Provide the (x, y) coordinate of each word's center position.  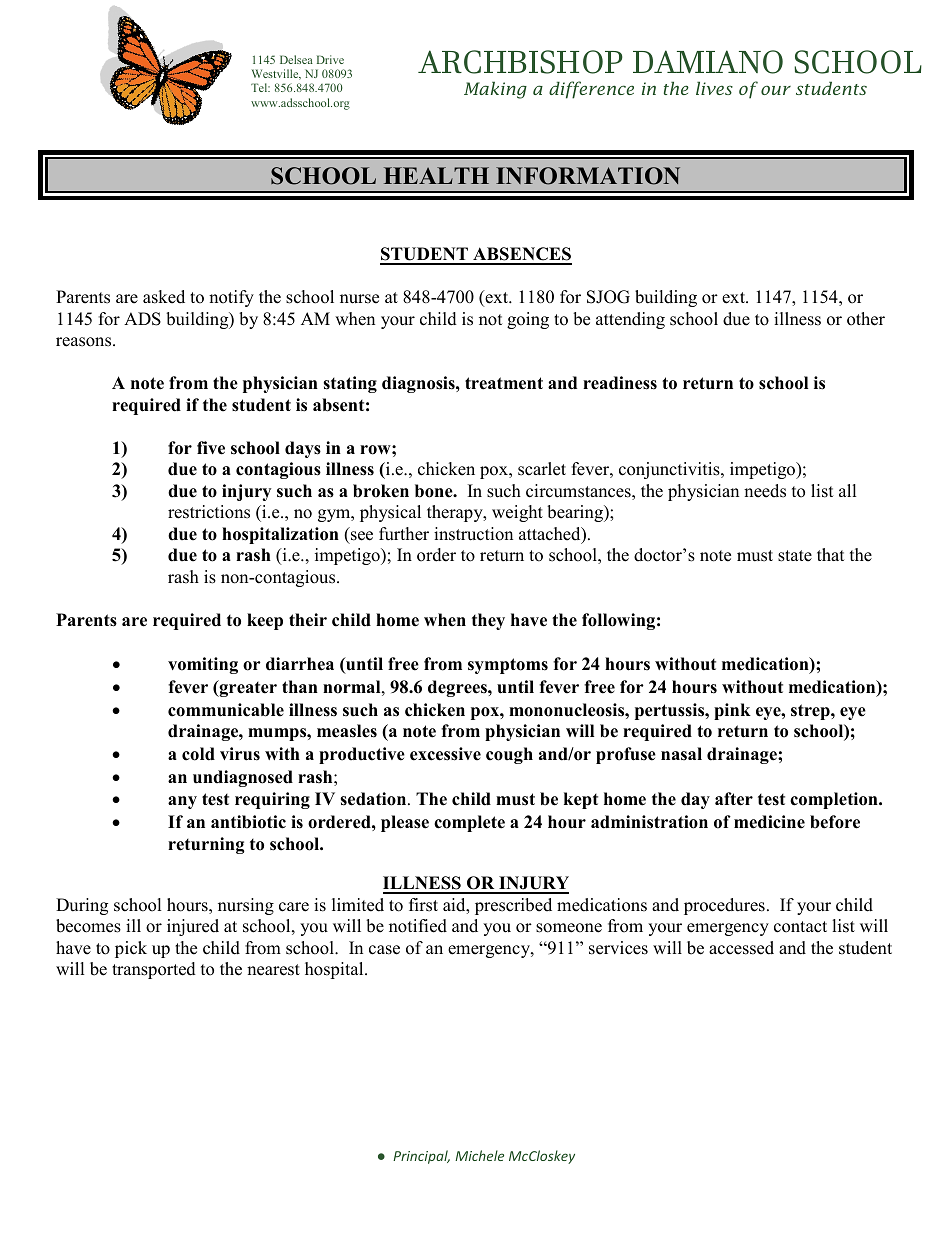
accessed (741, 948)
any (182, 802)
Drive (330, 59)
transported (154, 970)
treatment (504, 383)
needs (765, 491)
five (211, 448)
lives (714, 88)
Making (495, 90)
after (734, 799)
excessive (445, 754)
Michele (479, 1155)
